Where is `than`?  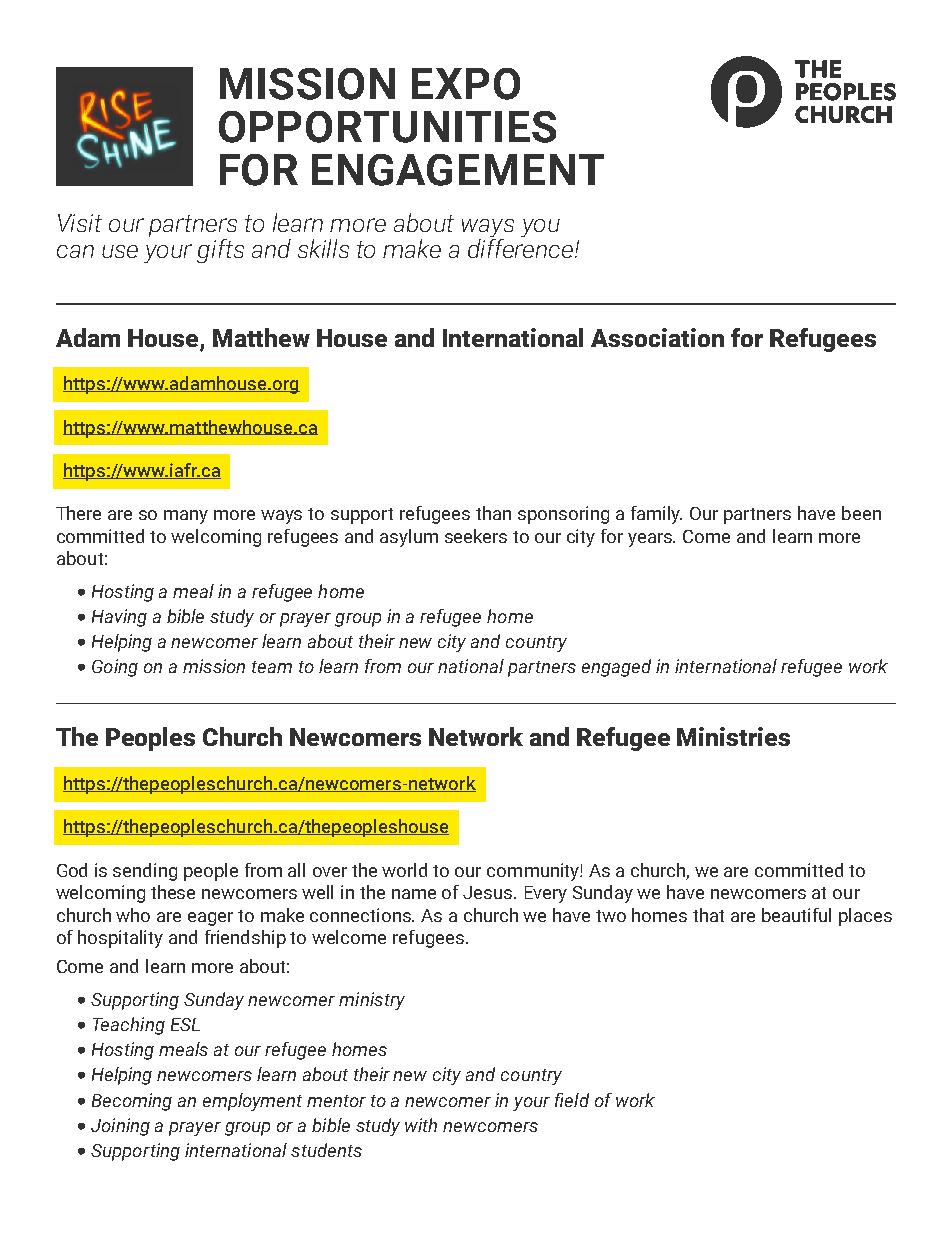
than is located at coordinates (493, 513).
